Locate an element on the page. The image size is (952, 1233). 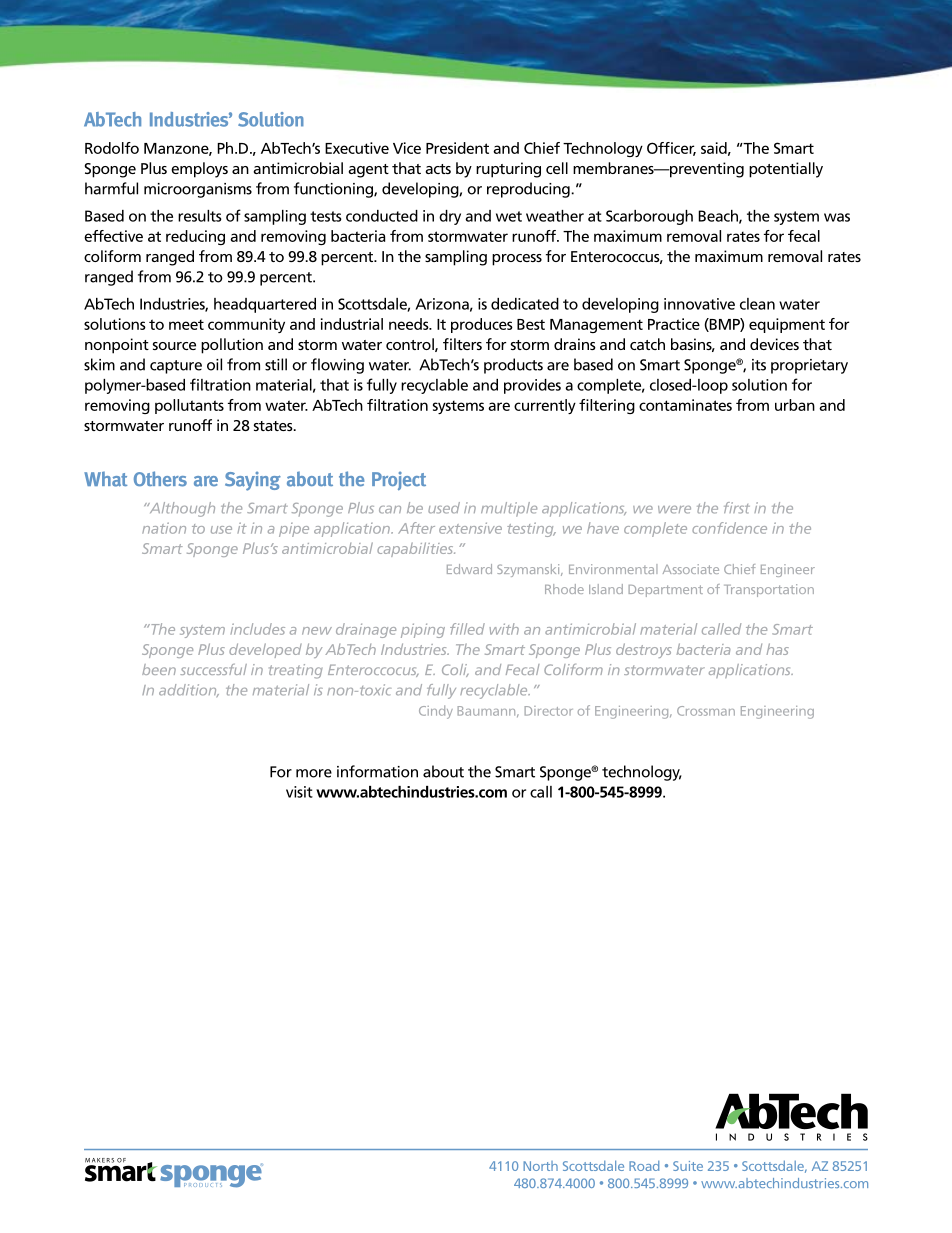
acts is located at coordinates (438, 169).
